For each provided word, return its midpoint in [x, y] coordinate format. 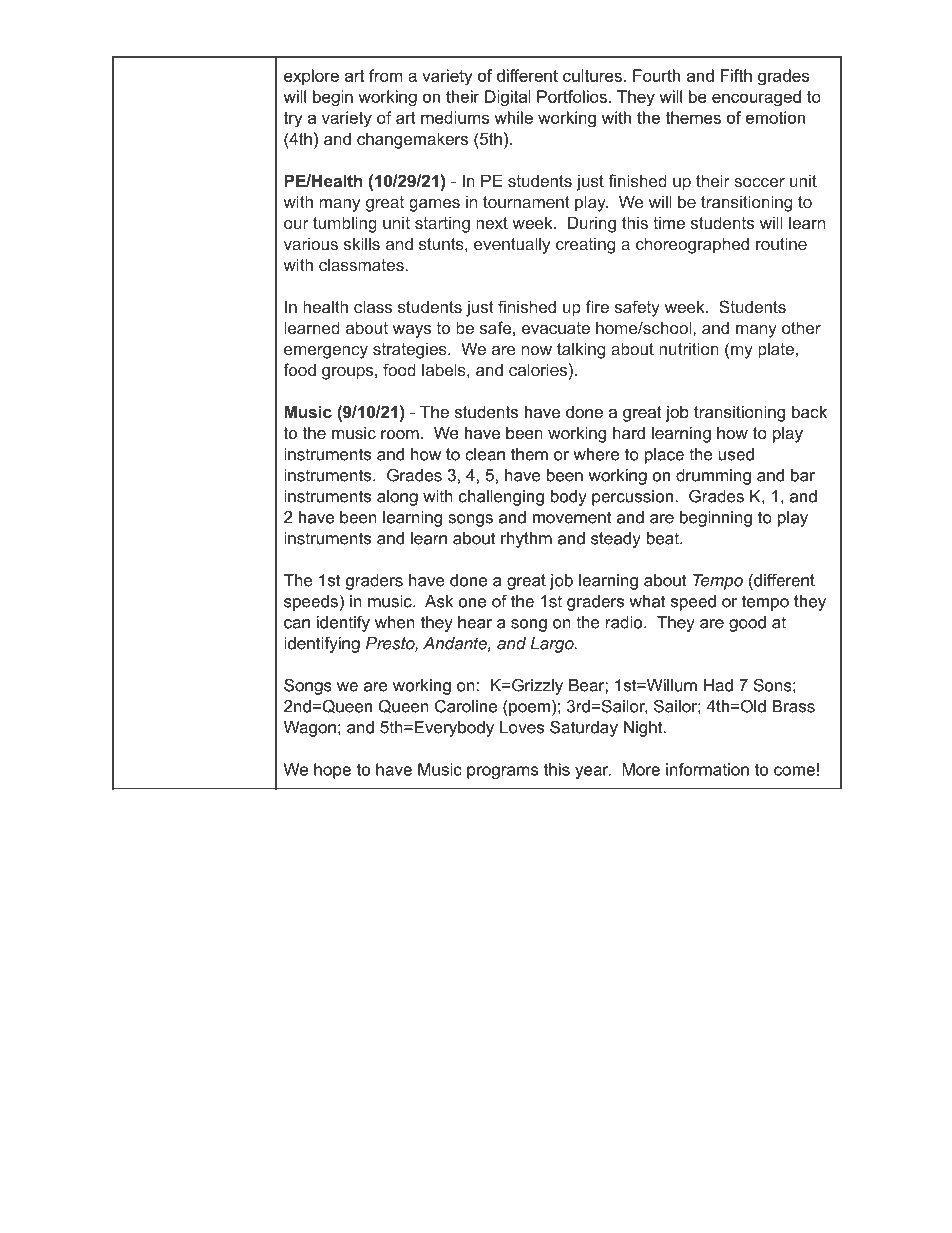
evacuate [556, 328]
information [707, 769]
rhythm [526, 540]
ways [412, 331]
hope [332, 771]
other [801, 327]
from [385, 75]
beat [664, 538]
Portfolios [572, 96]
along [397, 498]
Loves [522, 727]
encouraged [756, 98]
